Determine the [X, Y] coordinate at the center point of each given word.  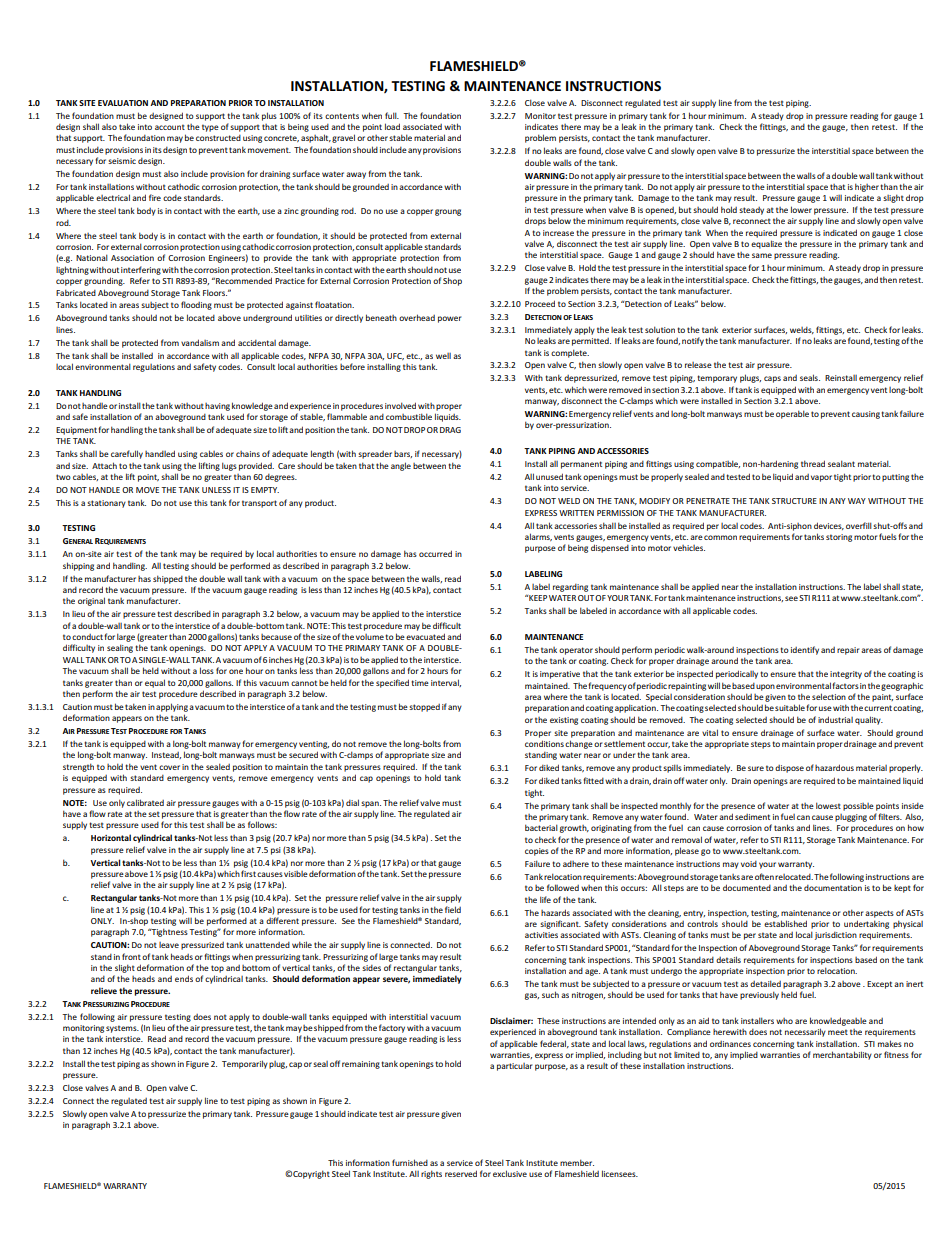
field [453, 909]
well [443, 356]
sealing [120, 648]
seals [810, 377]
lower [801, 209]
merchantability [842, 1055]
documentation [833, 888]
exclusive [510, 1173]
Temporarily [245, 1064]
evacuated [425, 636]
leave [169, 945]
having [217, 407]
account [170, 127]
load [392, 126]
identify [805, 650]
